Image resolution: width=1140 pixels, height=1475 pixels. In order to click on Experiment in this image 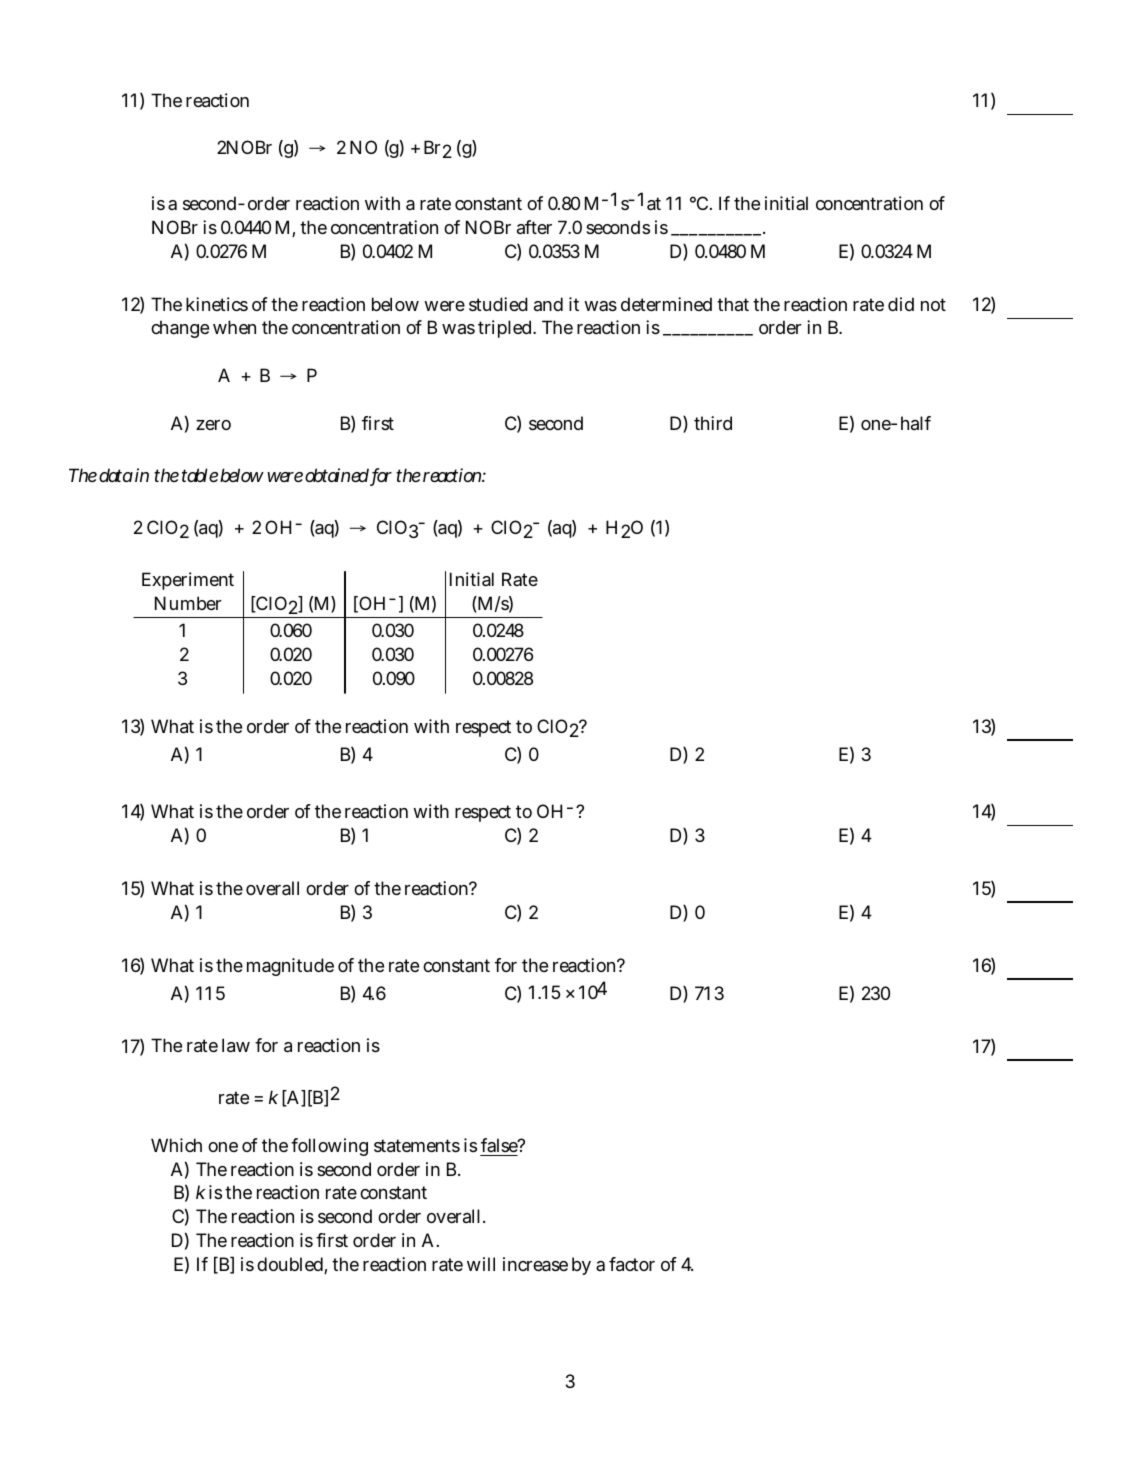, I will do `click(188, 581)`.
